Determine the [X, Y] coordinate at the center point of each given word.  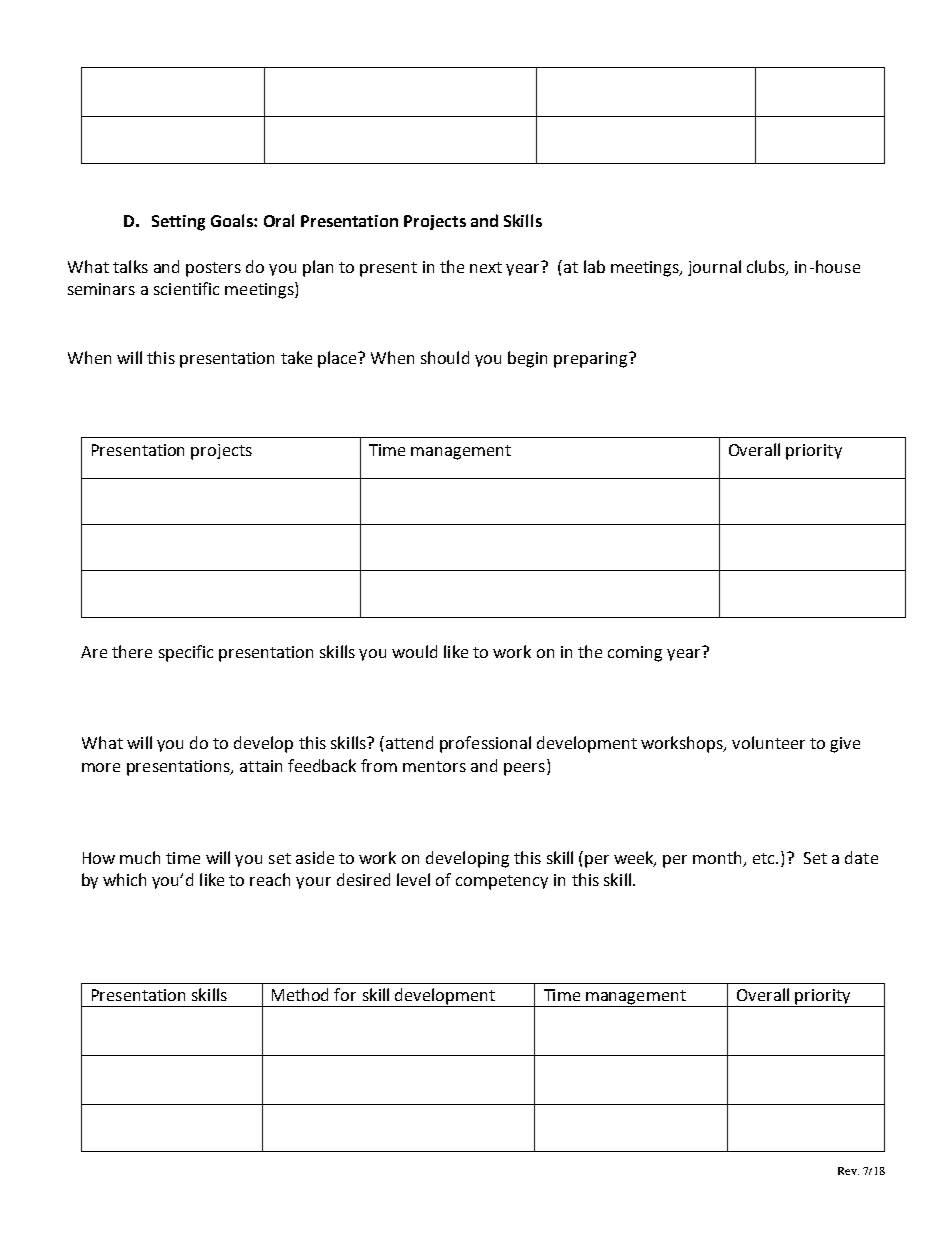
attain [261, 766]
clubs [767, 267]
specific [186, 653]
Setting [178, 223]
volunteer [768, 742]
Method [300, 994]
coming [635, 654]
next [486, 267]
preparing [592, 360]
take [296, 357]
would [414, 651]
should [445, 357]
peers [524, 769]
